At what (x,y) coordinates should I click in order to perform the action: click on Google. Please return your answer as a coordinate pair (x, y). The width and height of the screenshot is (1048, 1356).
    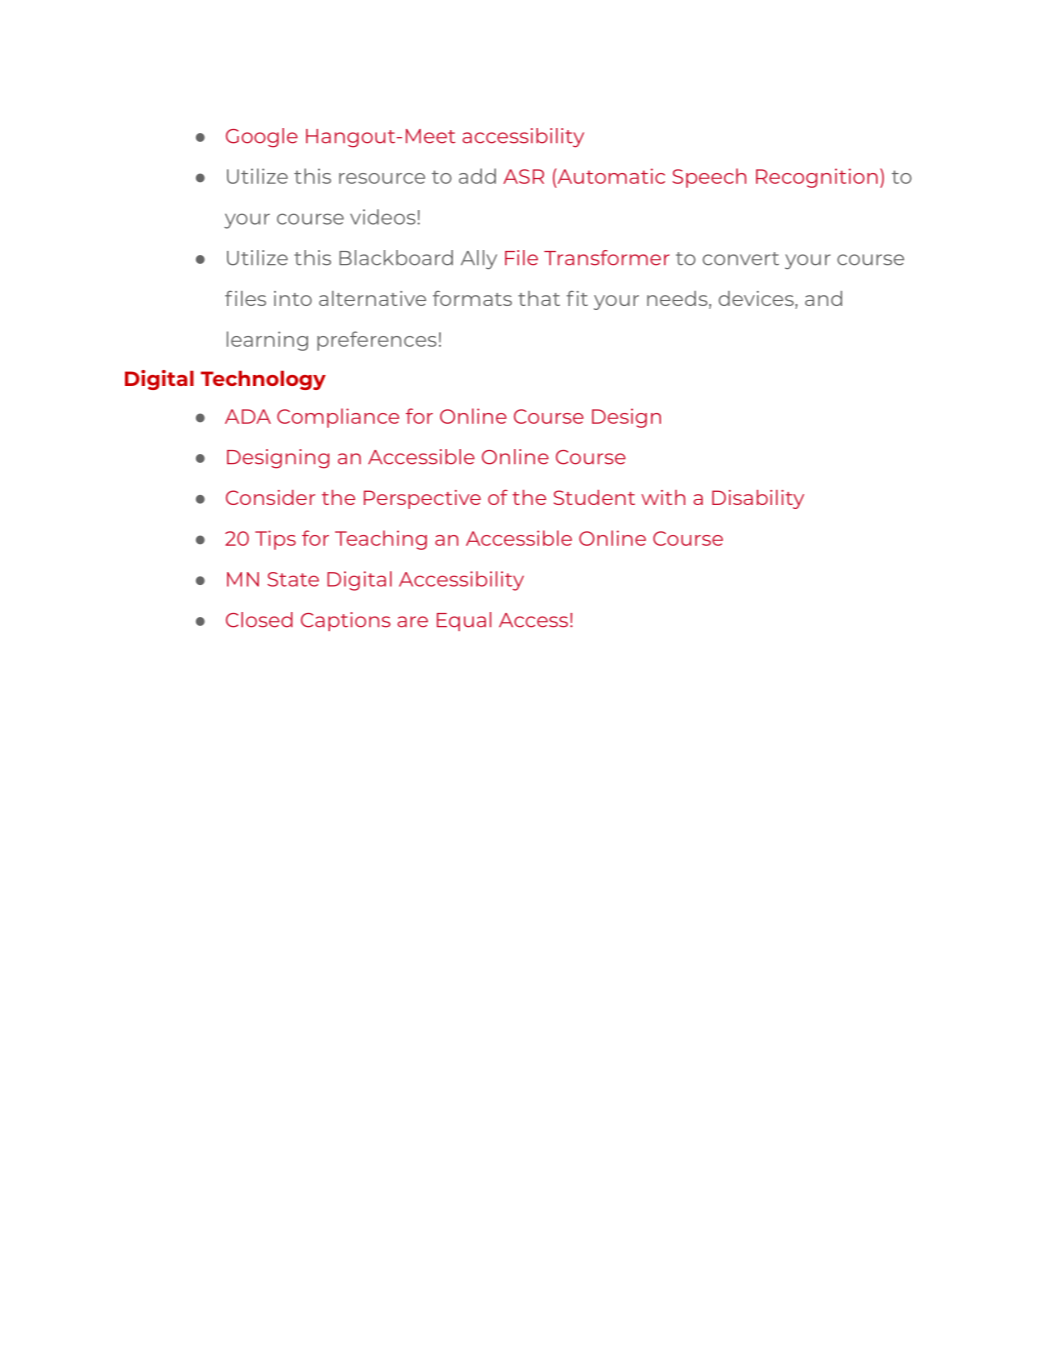
    Looking at the image, I should click on (262, 138).
